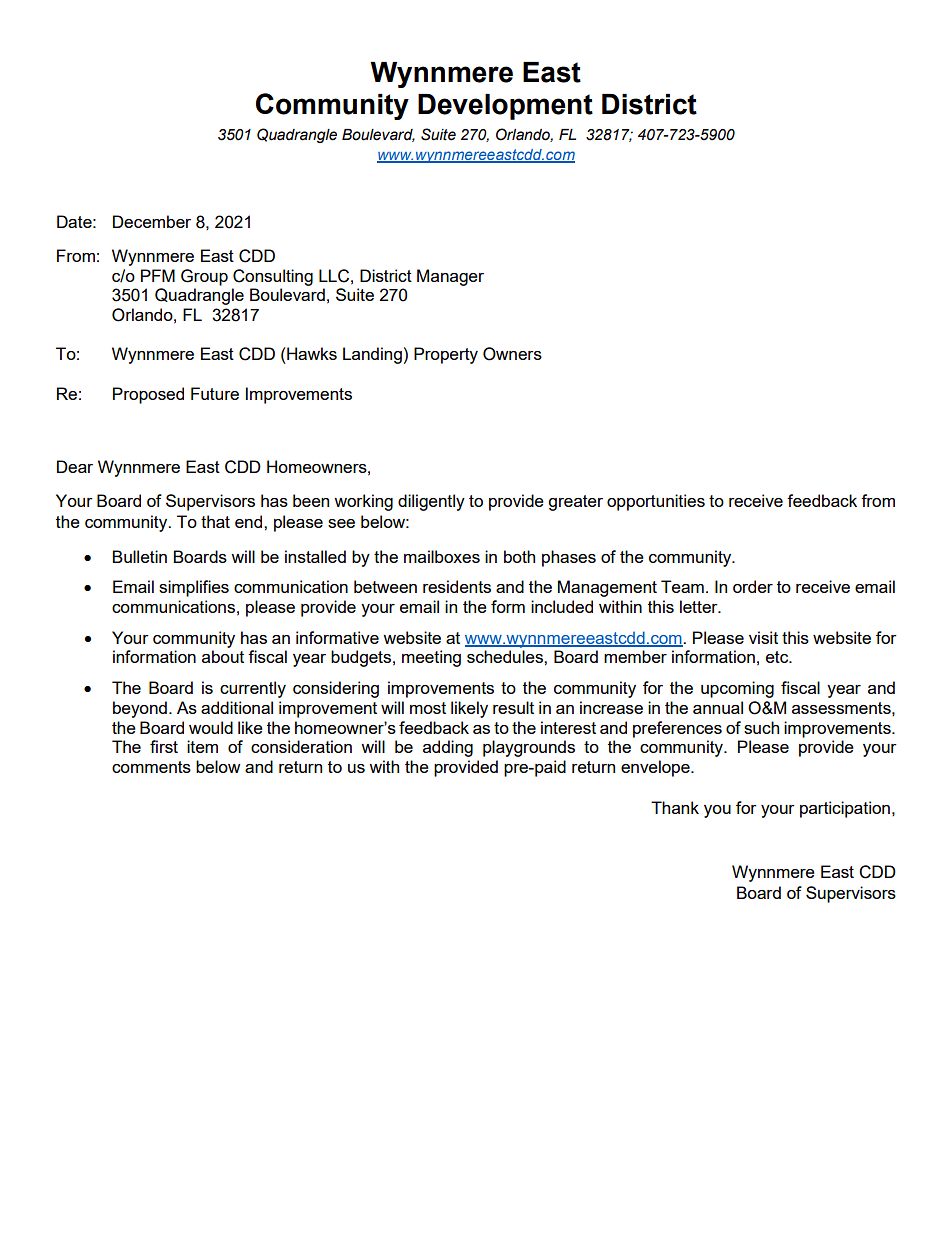 The width and height of the image is (952, 1233). What do you see at coordinates (151, 767) in the image?
I see `comments` at bounding box center [151, 767].
